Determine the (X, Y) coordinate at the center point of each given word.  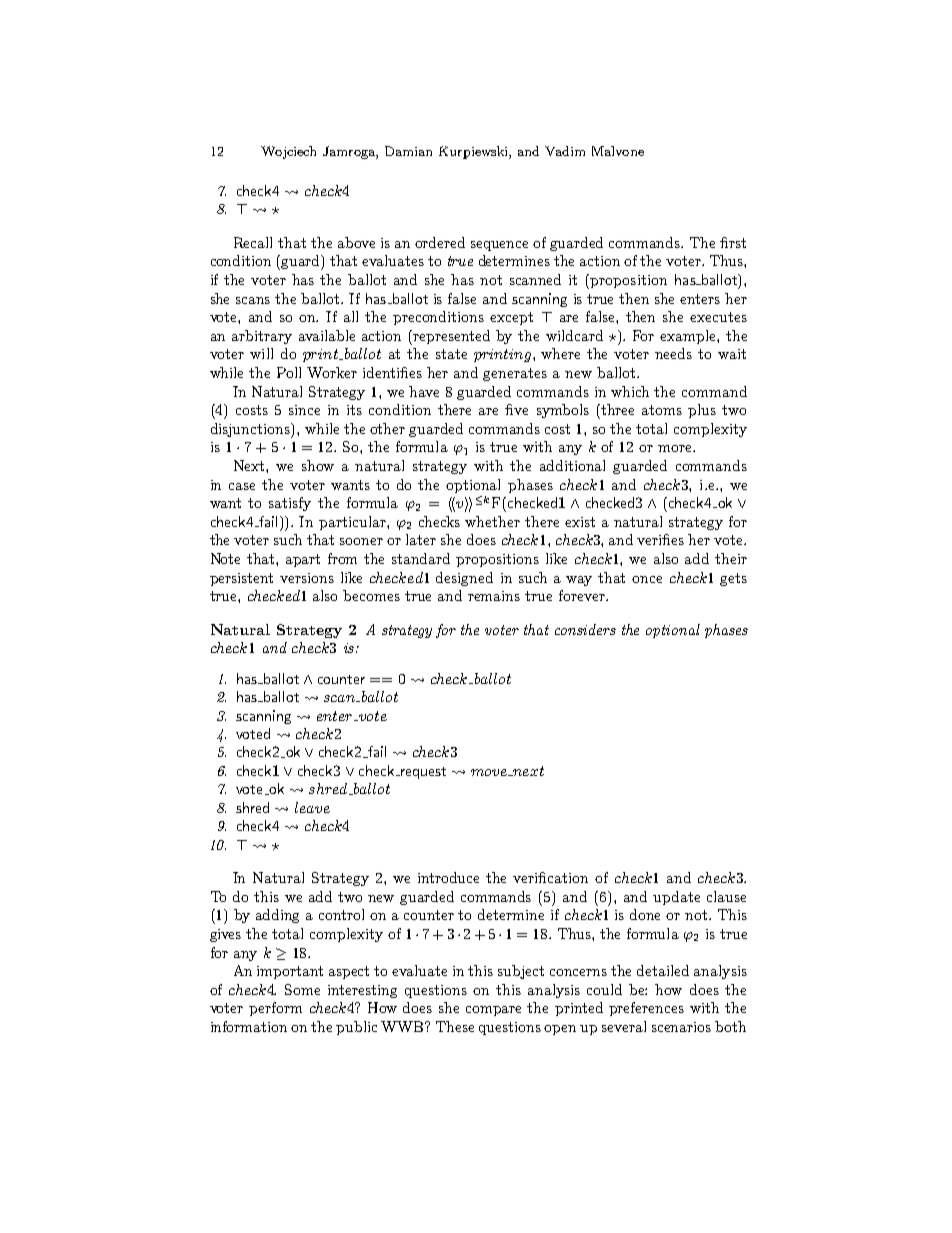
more (676, 448)
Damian (408, 151)
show (318, 465)
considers (585, 629)
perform (275, 1009)
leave (312, 807)
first (733, 242)
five (516, 409)
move (490, 772)
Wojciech (288, 152)
